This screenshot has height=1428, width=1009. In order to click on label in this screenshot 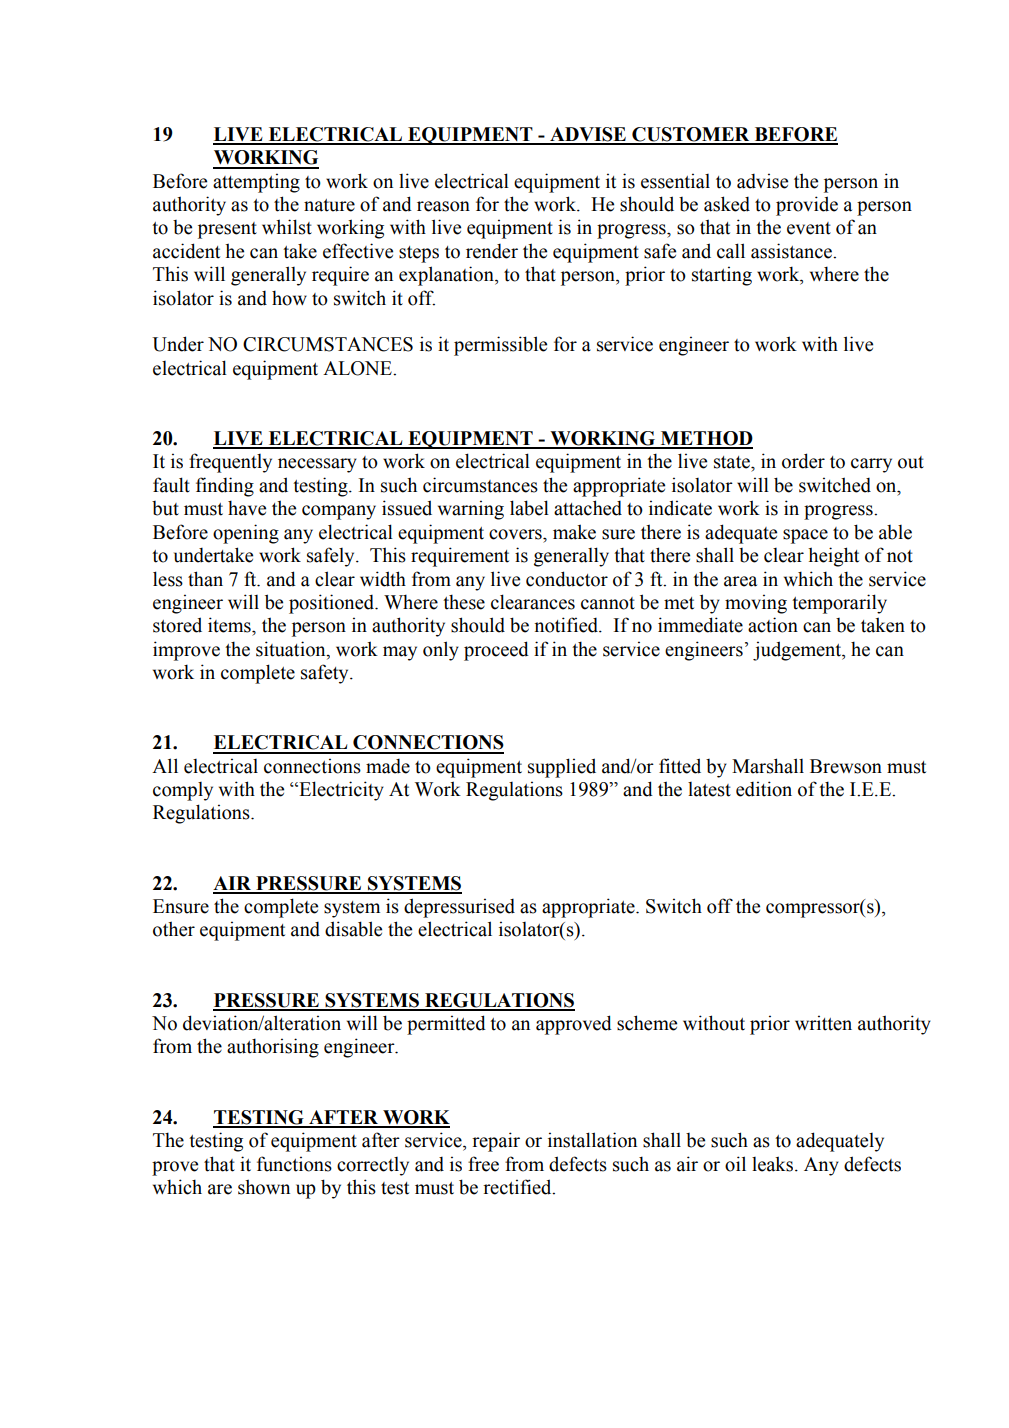, I will do `click(529, 508)`.
